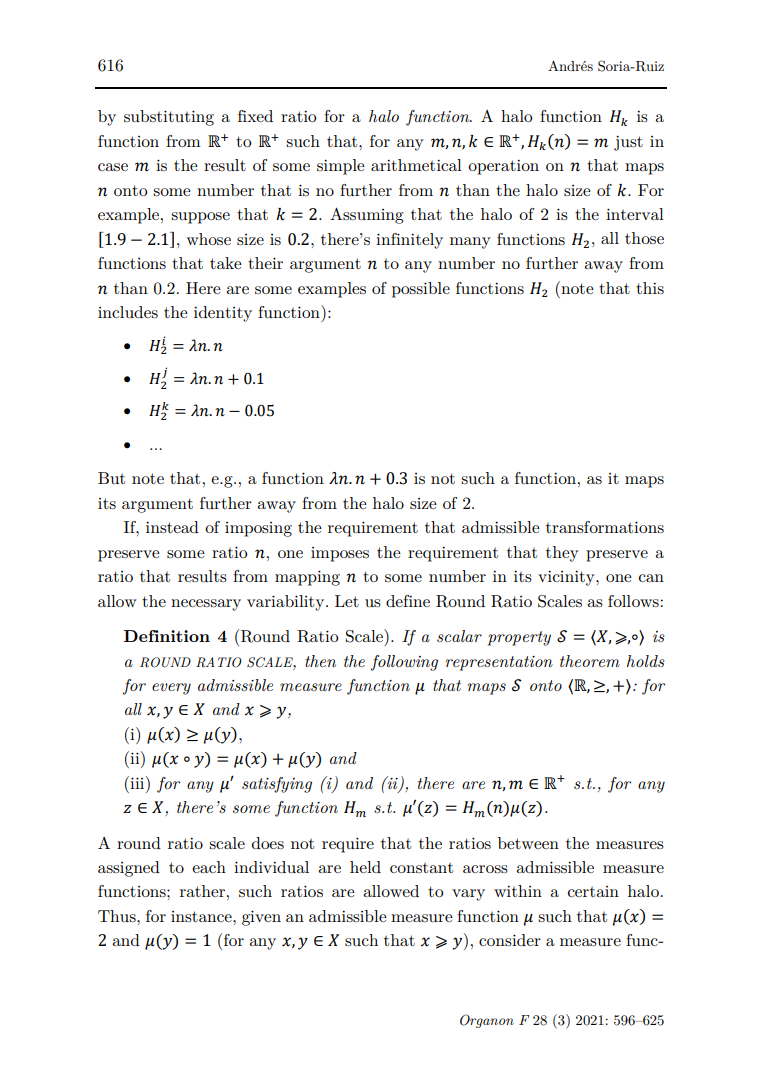 The height and width of the page is (1081, 762). What do you see at coordinates (421, 290) in the page?
I see `possible` at bounding box center [421, 290].
